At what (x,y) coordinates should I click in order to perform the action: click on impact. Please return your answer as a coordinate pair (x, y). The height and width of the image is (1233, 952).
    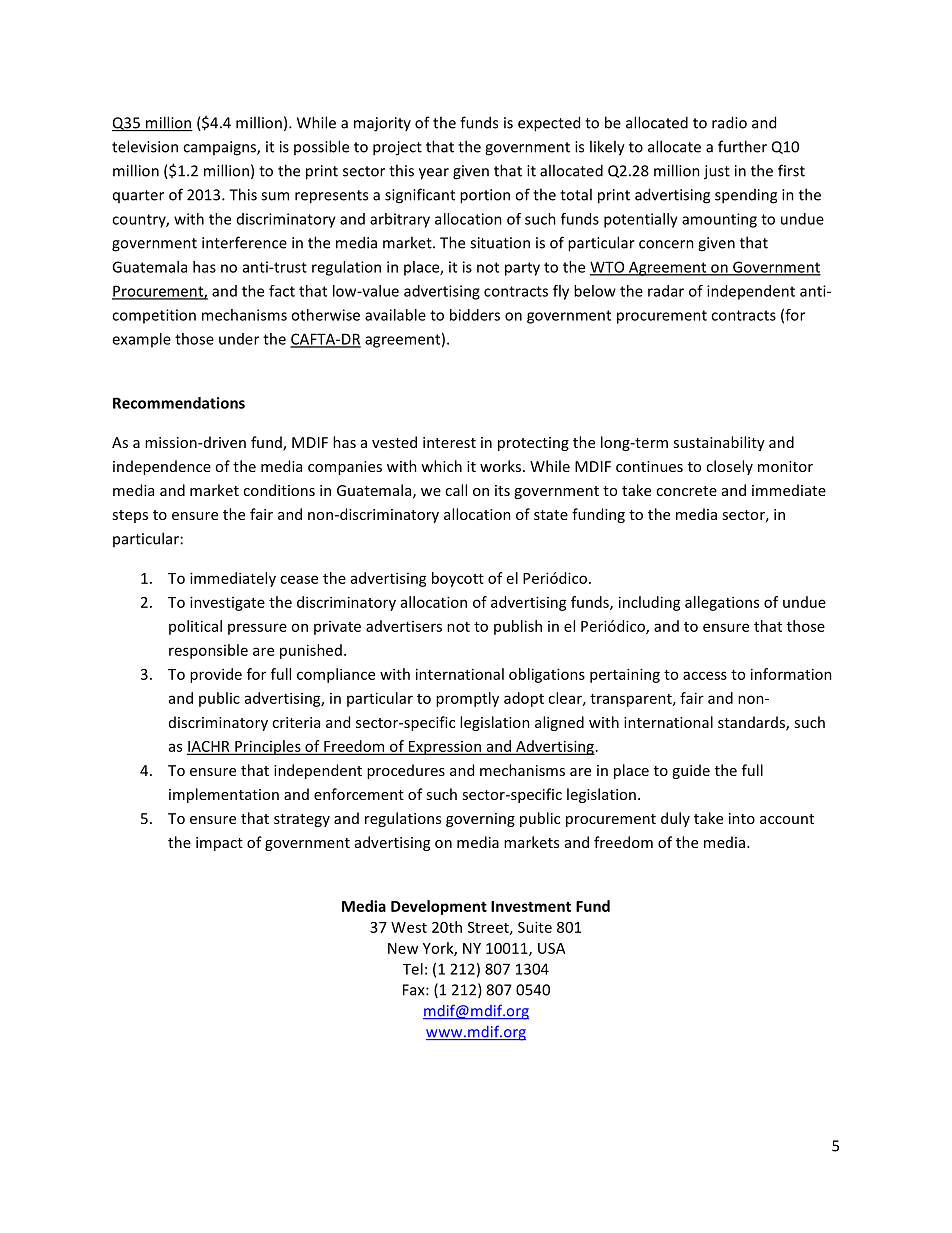
    Looking at the image, I should click on (219, 844).
